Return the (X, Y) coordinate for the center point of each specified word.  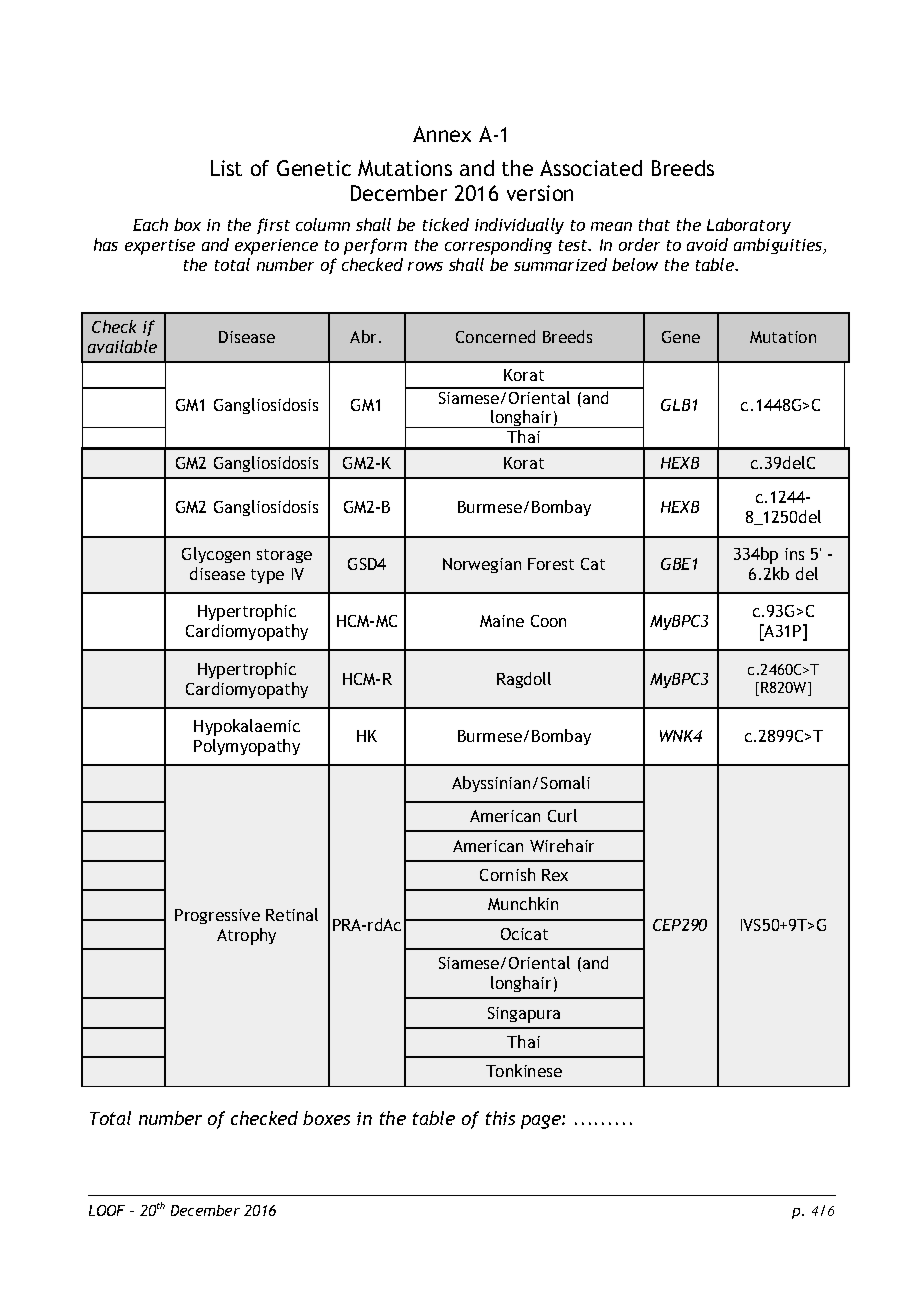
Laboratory (749, 226)
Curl (562, 815)
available (122, 346)
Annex (442, 134)
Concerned (495, 336)
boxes (326, 1118)
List (226, 168)
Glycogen (216, 555)
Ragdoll (524, 680)
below (635, 264)
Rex (555, 875)
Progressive (217, 916)
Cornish (507, 874)
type (267, 576)
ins (794, 554)
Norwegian (482, 565)
